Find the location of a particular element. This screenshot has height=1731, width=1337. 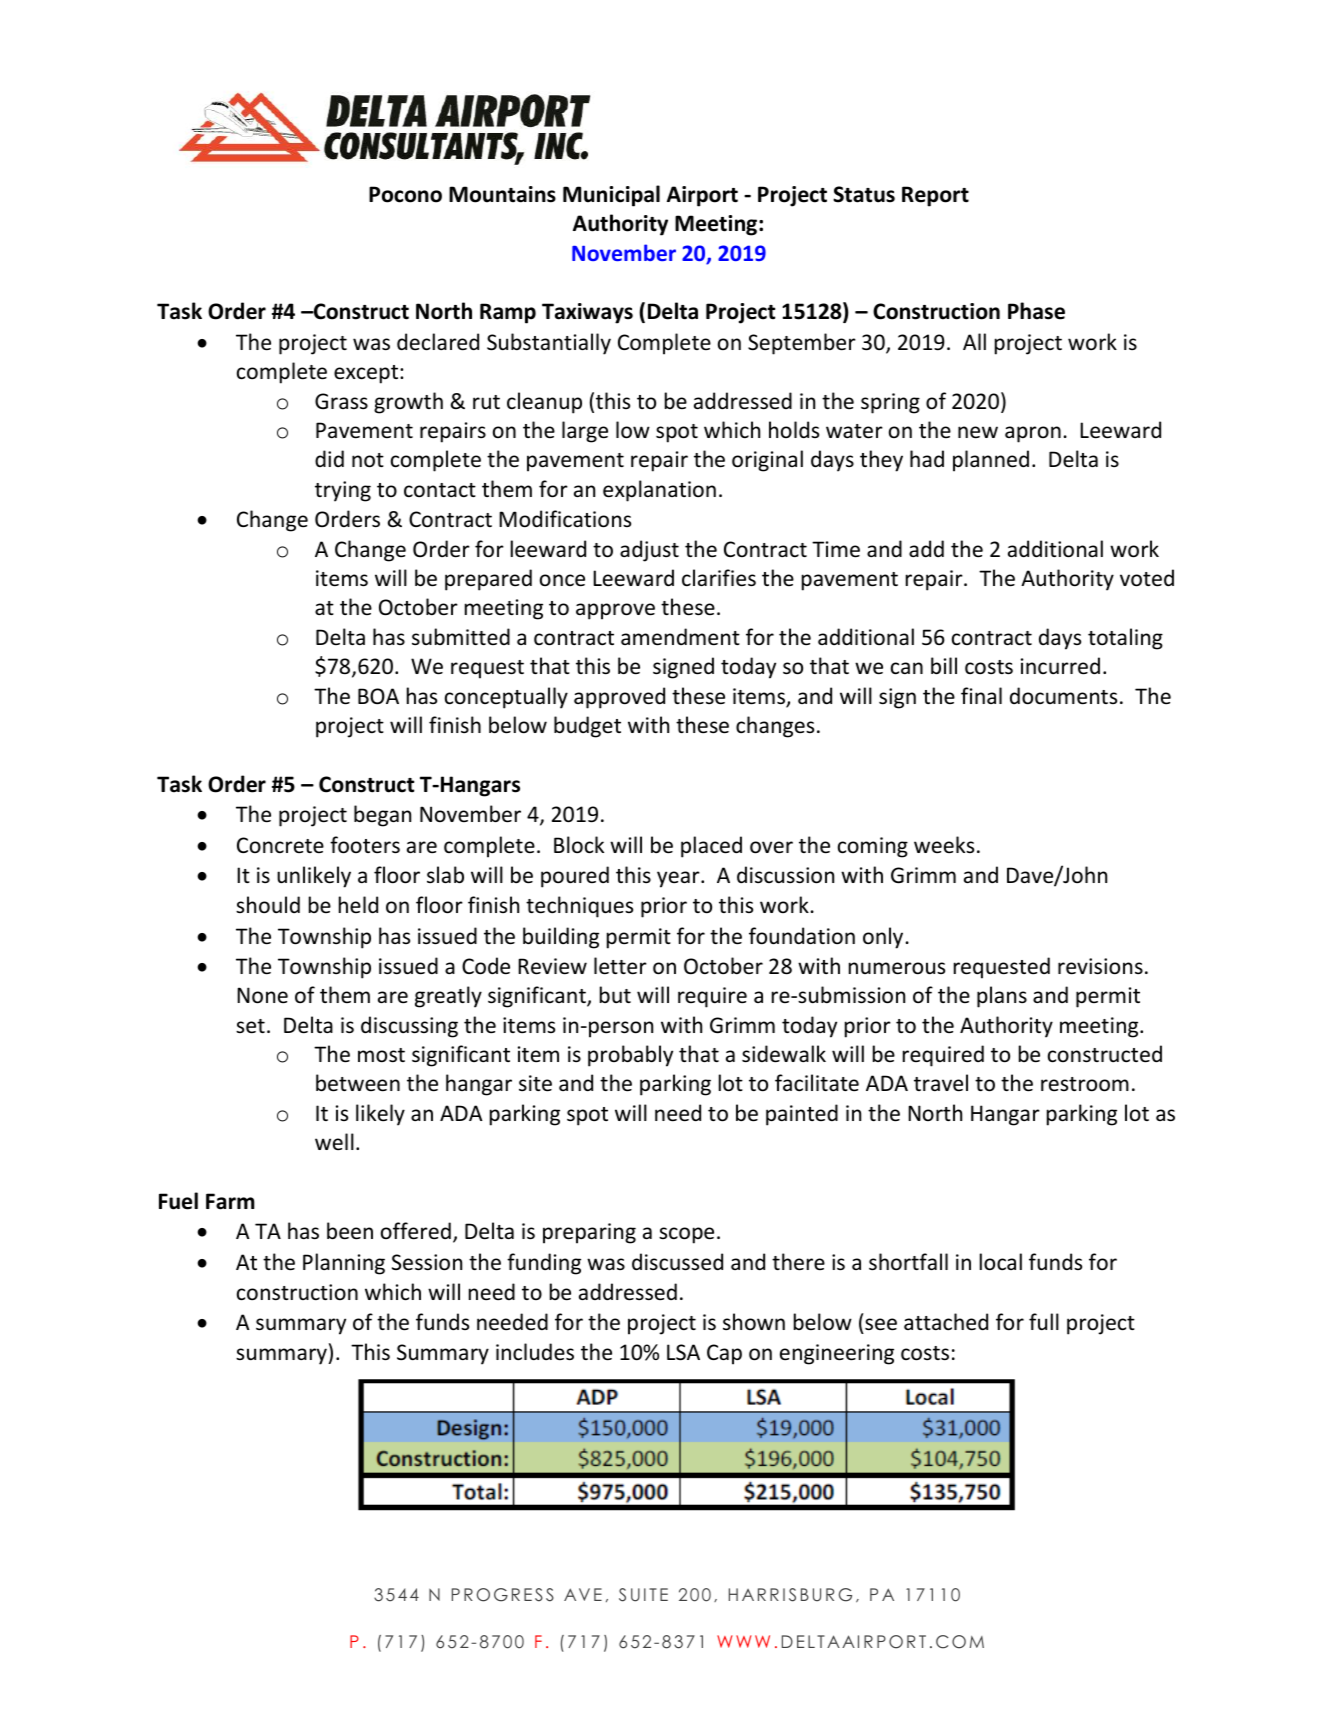

budget is located at coordinates (587, 727).
